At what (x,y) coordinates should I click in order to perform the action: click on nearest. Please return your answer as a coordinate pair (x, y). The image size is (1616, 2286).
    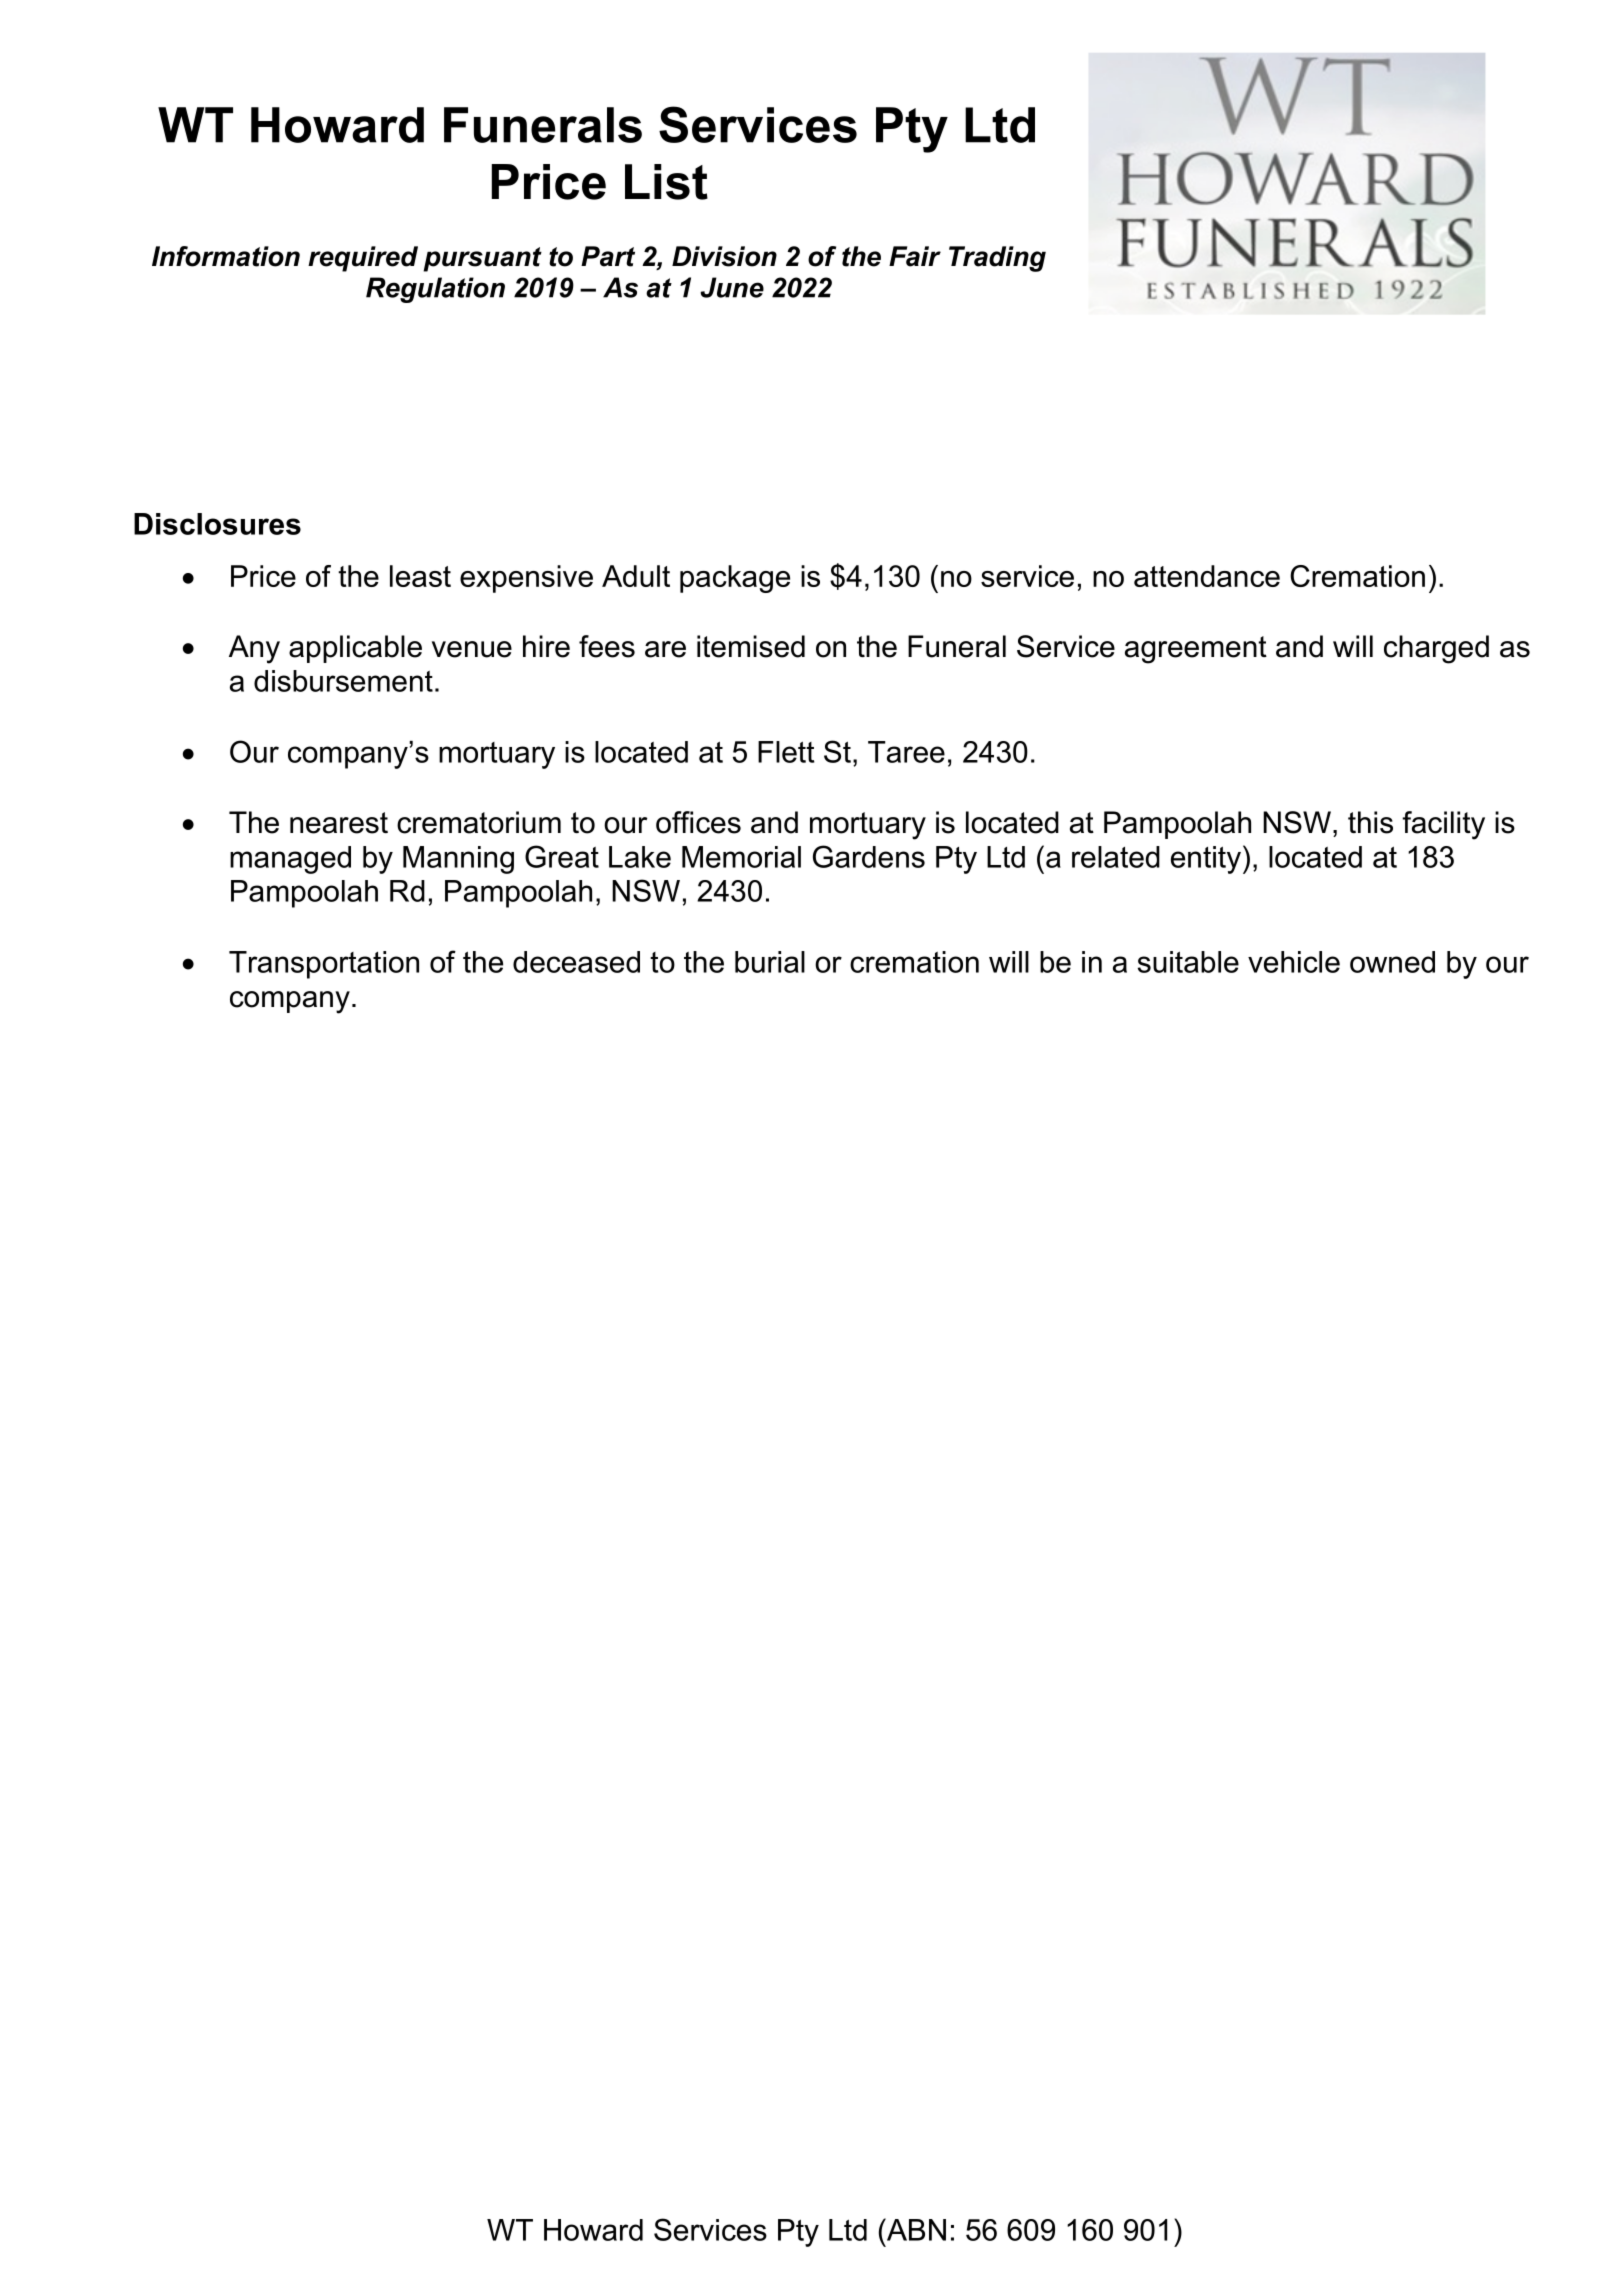
    Looking at the image, I should click on (339, 823).
